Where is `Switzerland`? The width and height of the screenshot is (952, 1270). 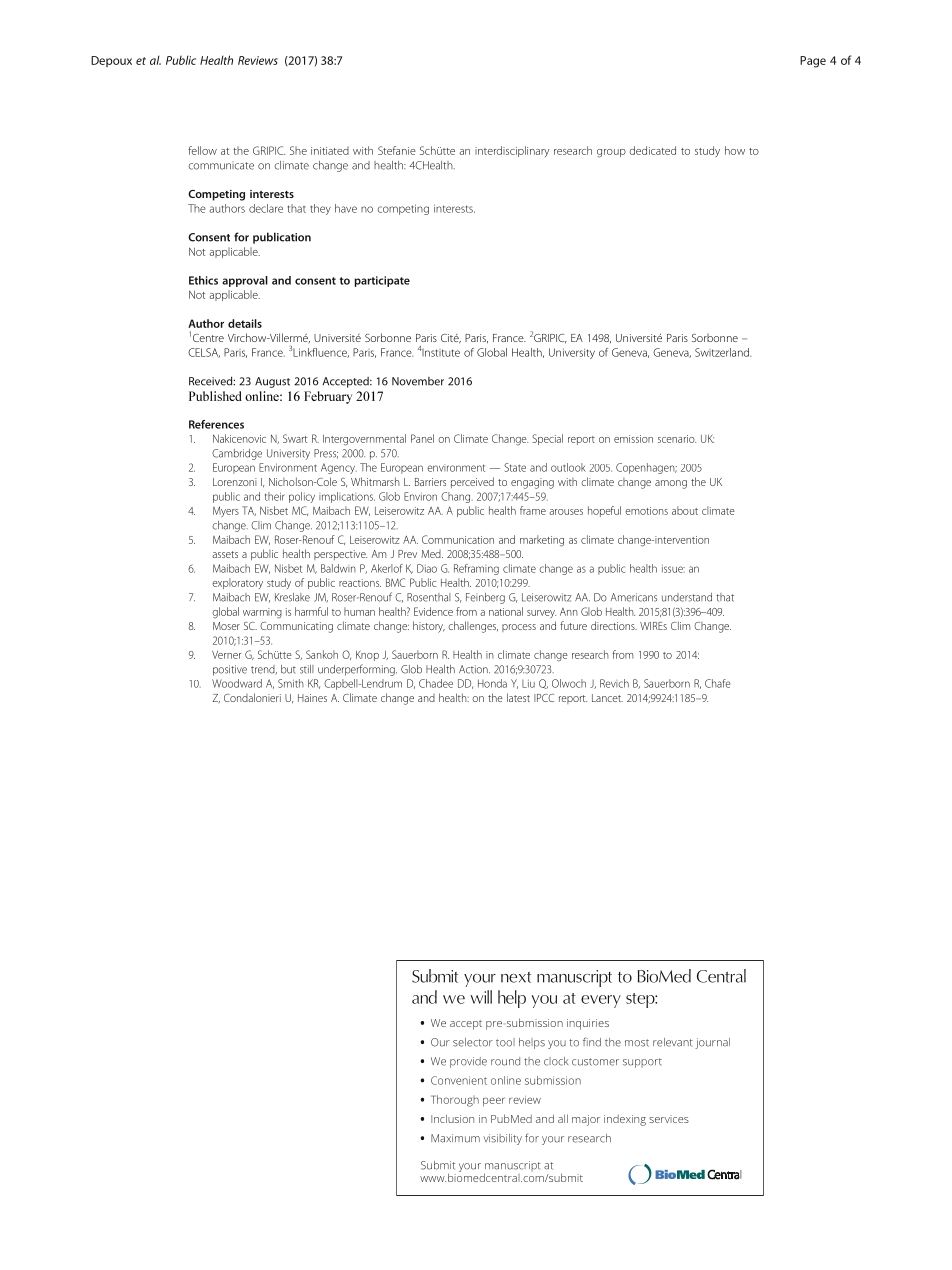
Switzerland is located at coordinates (723, 352).
